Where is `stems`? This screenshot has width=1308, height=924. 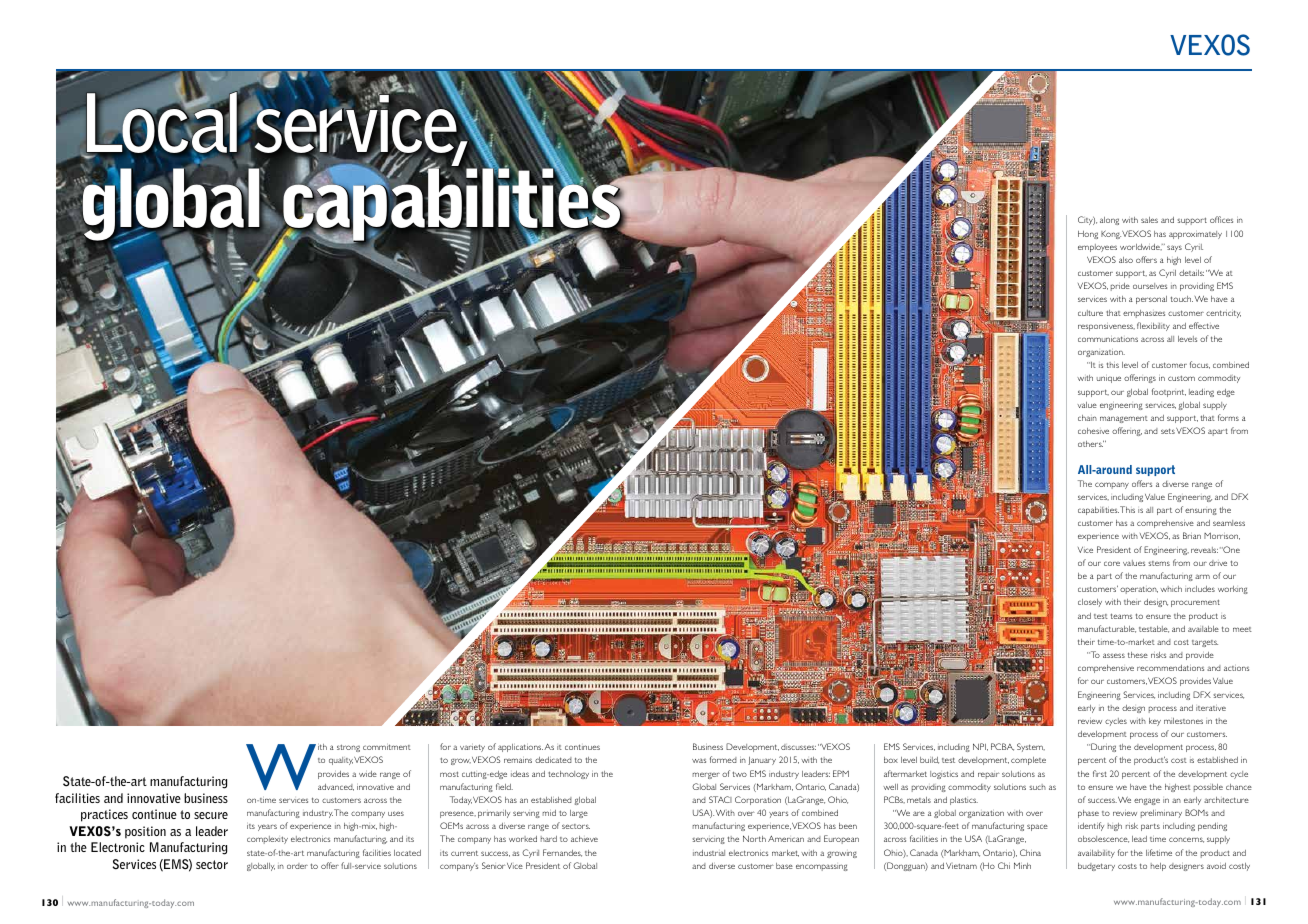
stems is located at coordinates (1159, 563).
